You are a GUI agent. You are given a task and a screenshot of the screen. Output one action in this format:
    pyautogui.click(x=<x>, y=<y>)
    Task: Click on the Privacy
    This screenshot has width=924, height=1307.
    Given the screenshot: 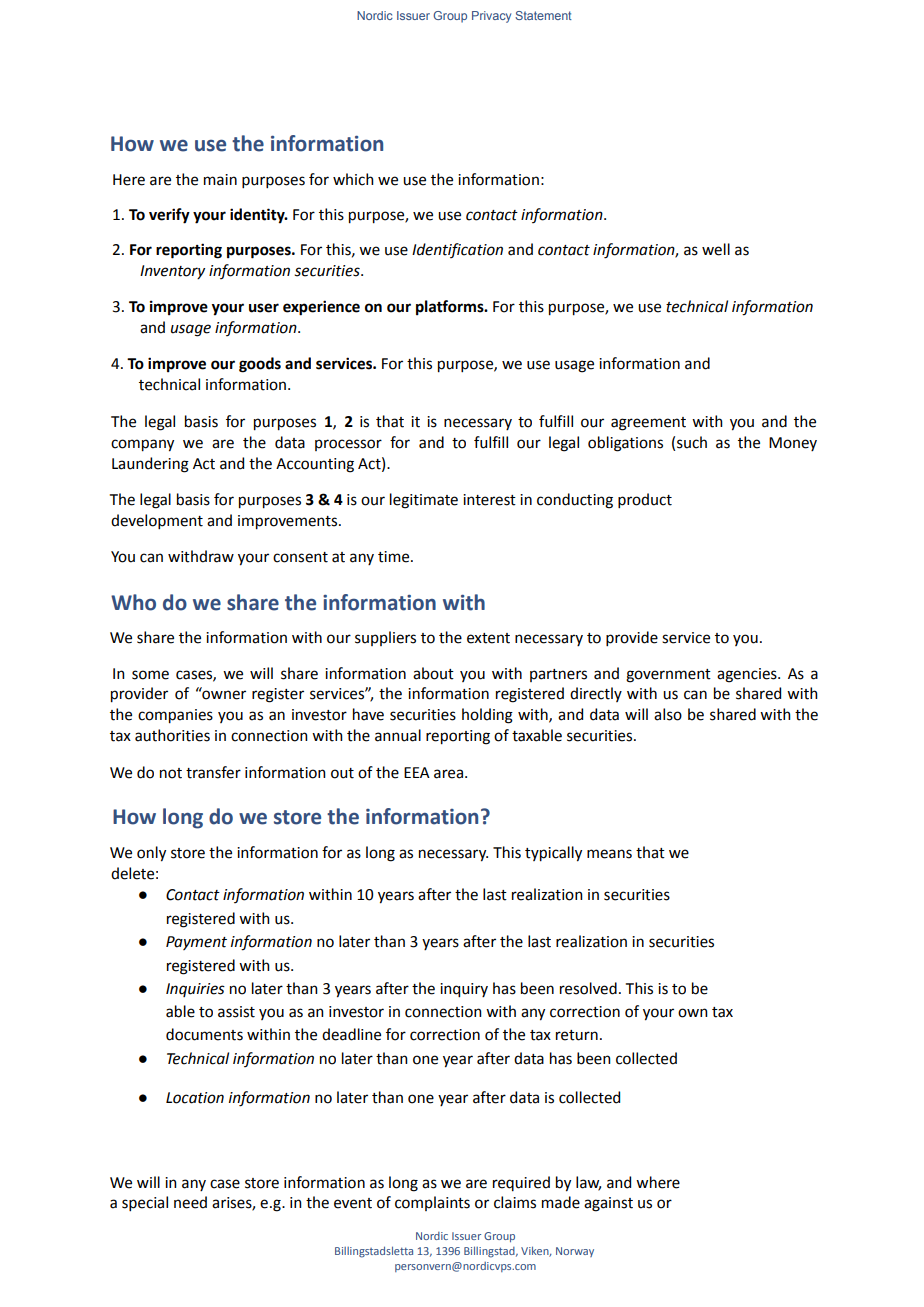 What is the action you would take?
    pyautogui.click(x=491, y=17)
